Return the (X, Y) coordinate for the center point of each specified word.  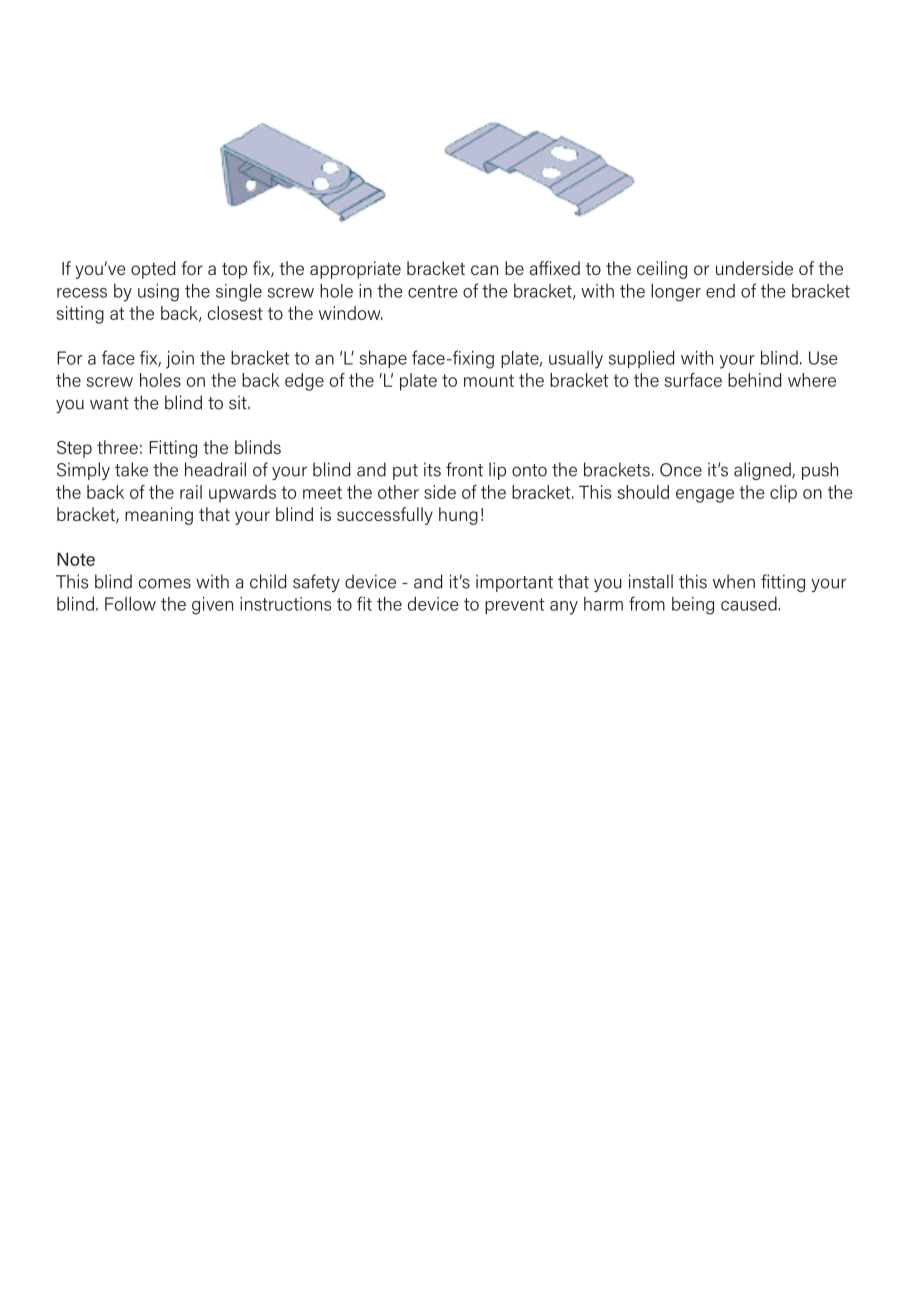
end (720, 291)
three (117, 447)
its (432, 469)
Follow (130, 604)
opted (153, 270)
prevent (514, 606)
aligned (763, 471)
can (484, 270)
